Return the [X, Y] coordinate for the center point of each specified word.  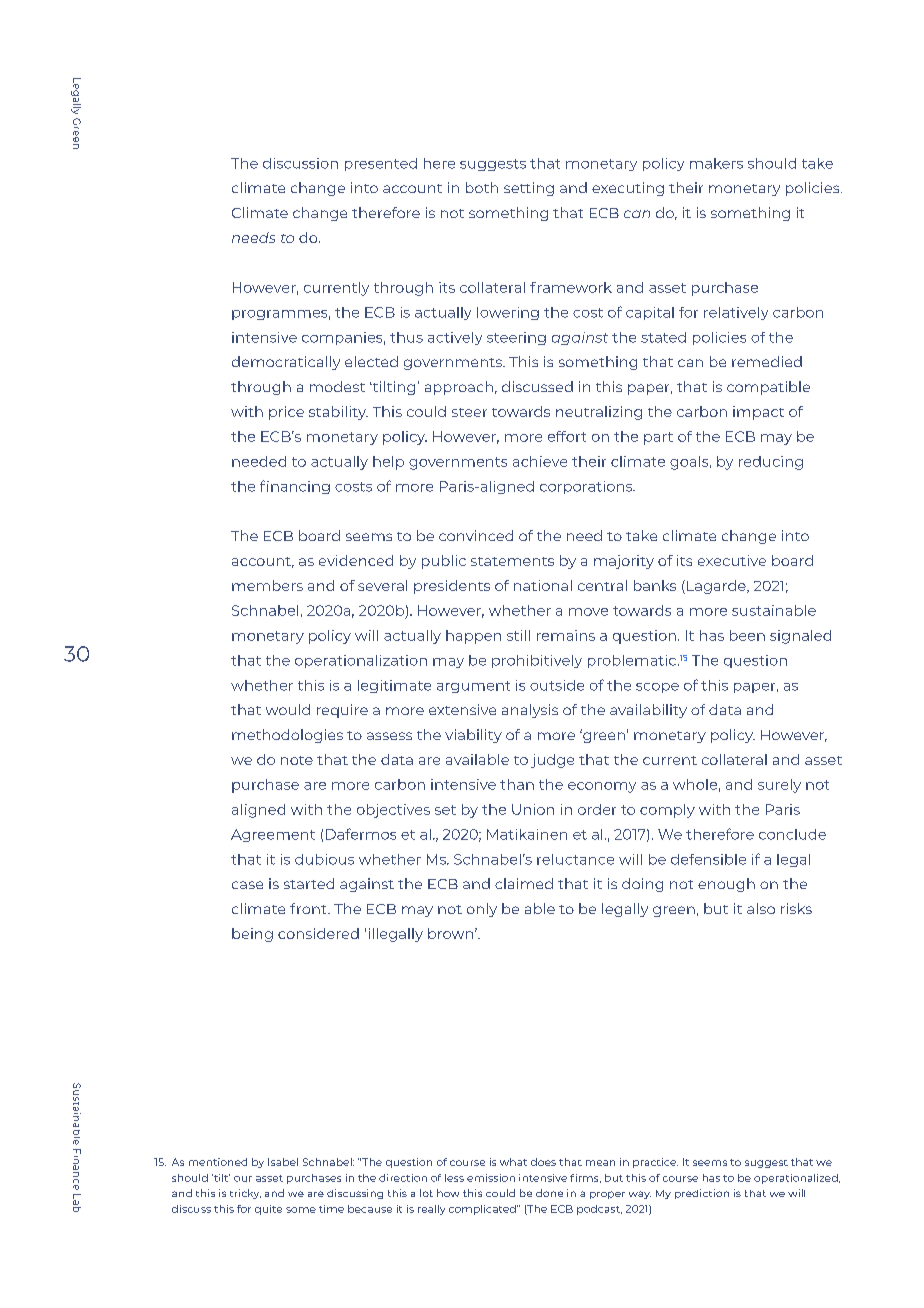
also [761, 908]
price [286, 413]
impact [758, 413]
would [288, 709]
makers [716, 163]
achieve [540, 461]
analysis [530, 711]
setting [529, 189]
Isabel [283, 1162]
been [747, 635]
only [482, 910]
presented [381, 164]
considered [318, 933]
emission [491, 1178]
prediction [702, 1194]
